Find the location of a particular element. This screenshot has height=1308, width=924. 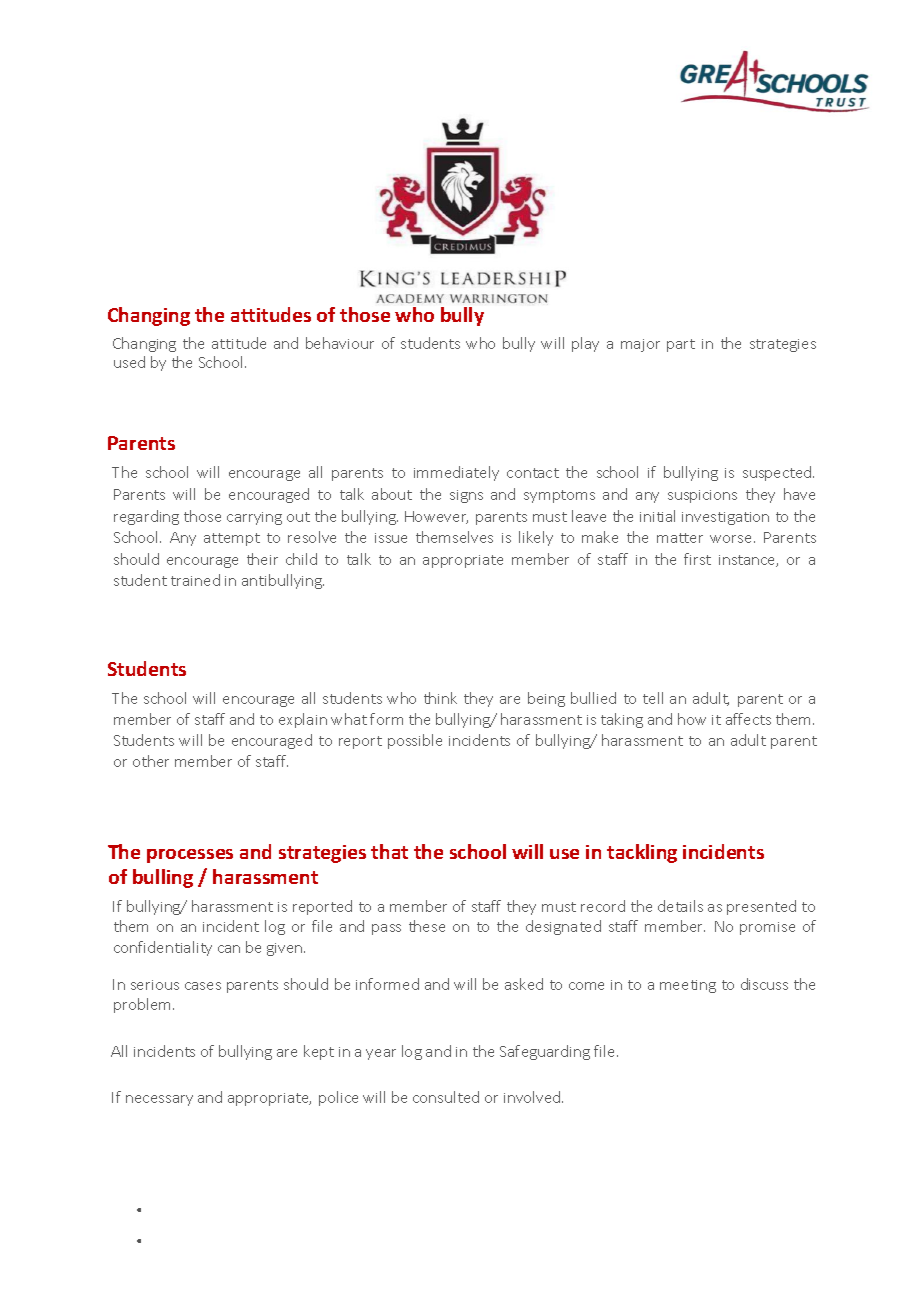

necessary is located at coordinates (159, 1100).
